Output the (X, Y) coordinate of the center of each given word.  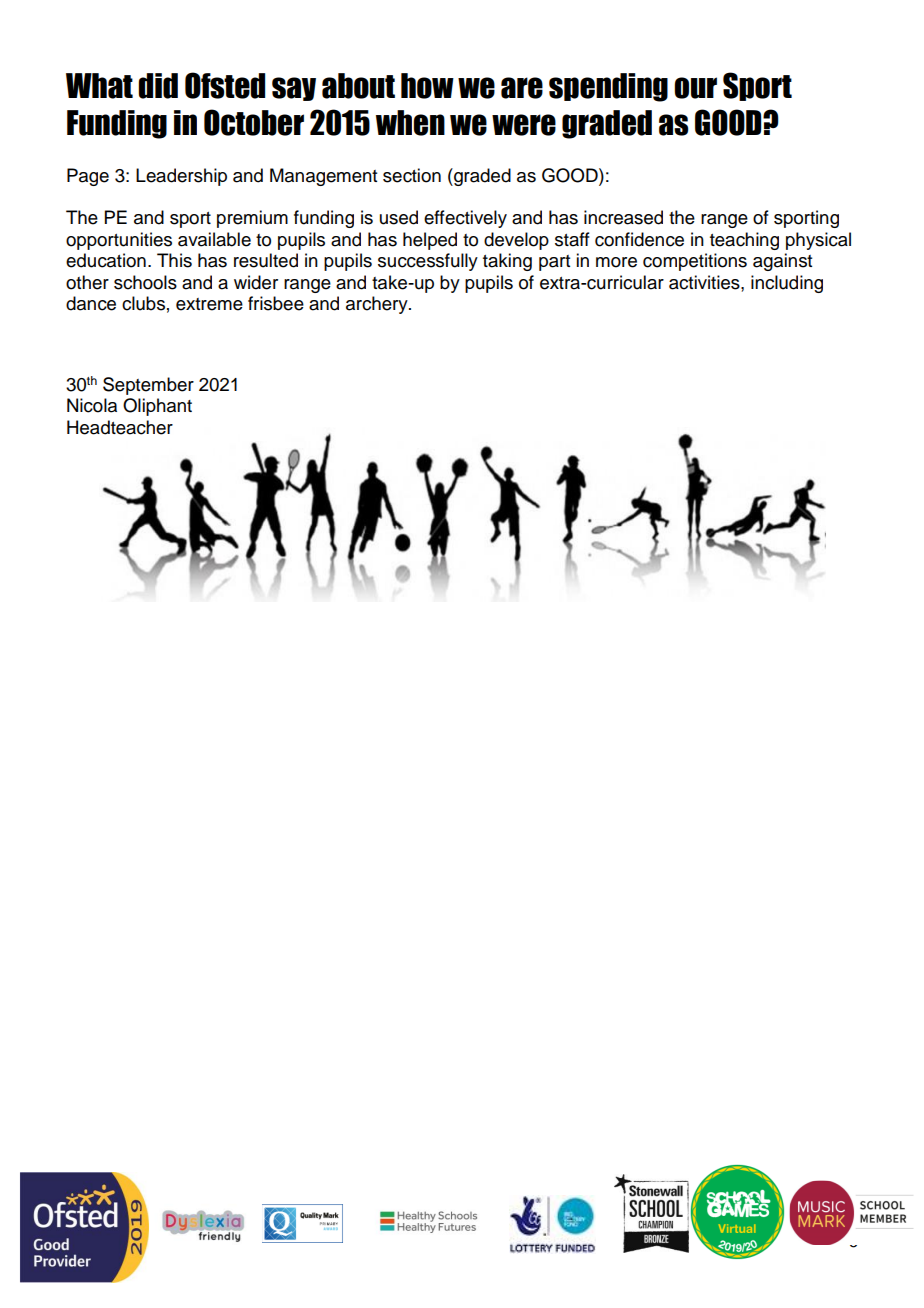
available (214, 239)
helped (430, 241)
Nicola (92, 405)
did (158, 86)
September (148, 386)
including (787, 284)
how (427, 86)
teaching (744, 241)
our (695, 88)
